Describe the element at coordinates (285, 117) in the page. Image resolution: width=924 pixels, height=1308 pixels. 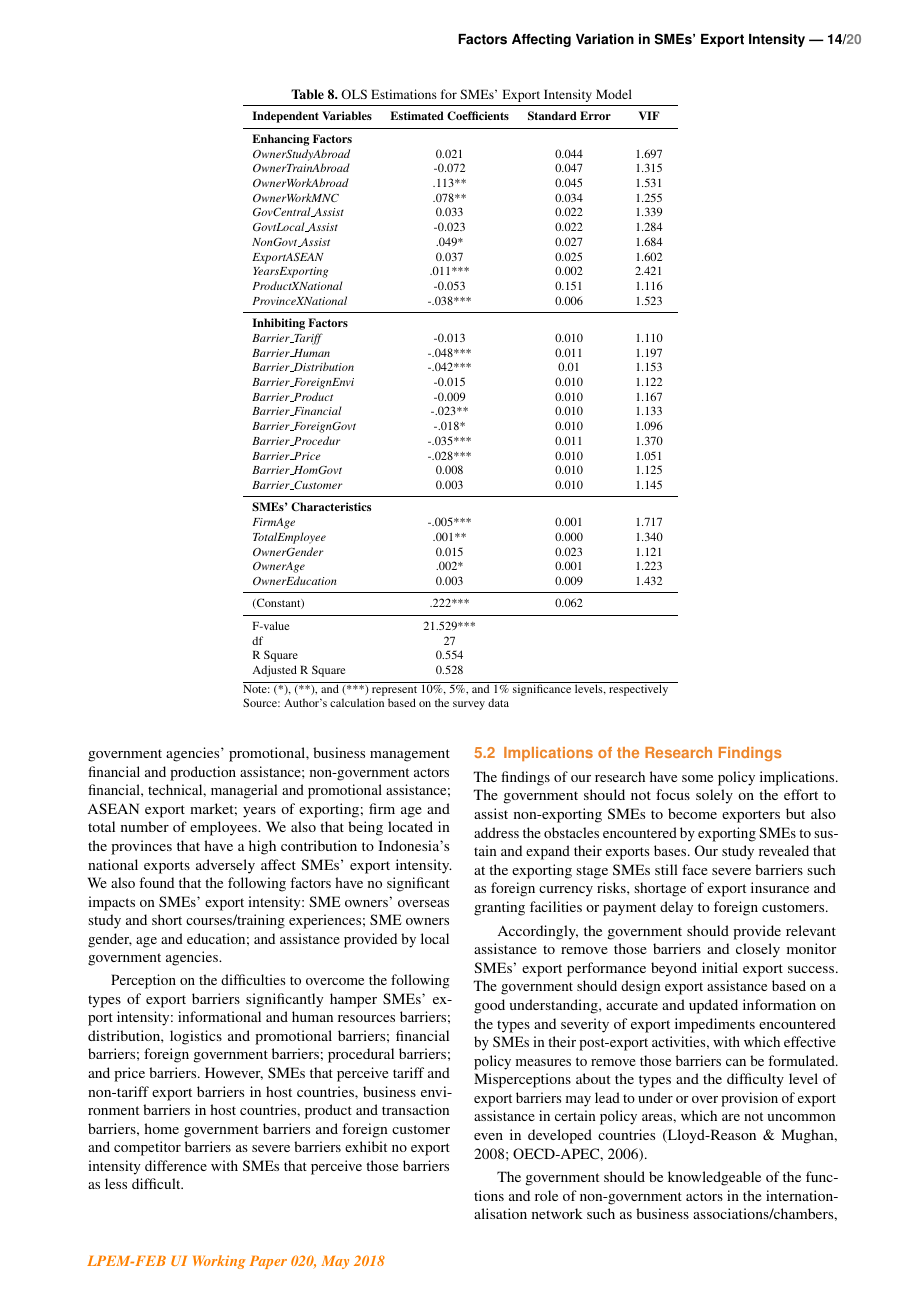
I see `Independent` at that location.
